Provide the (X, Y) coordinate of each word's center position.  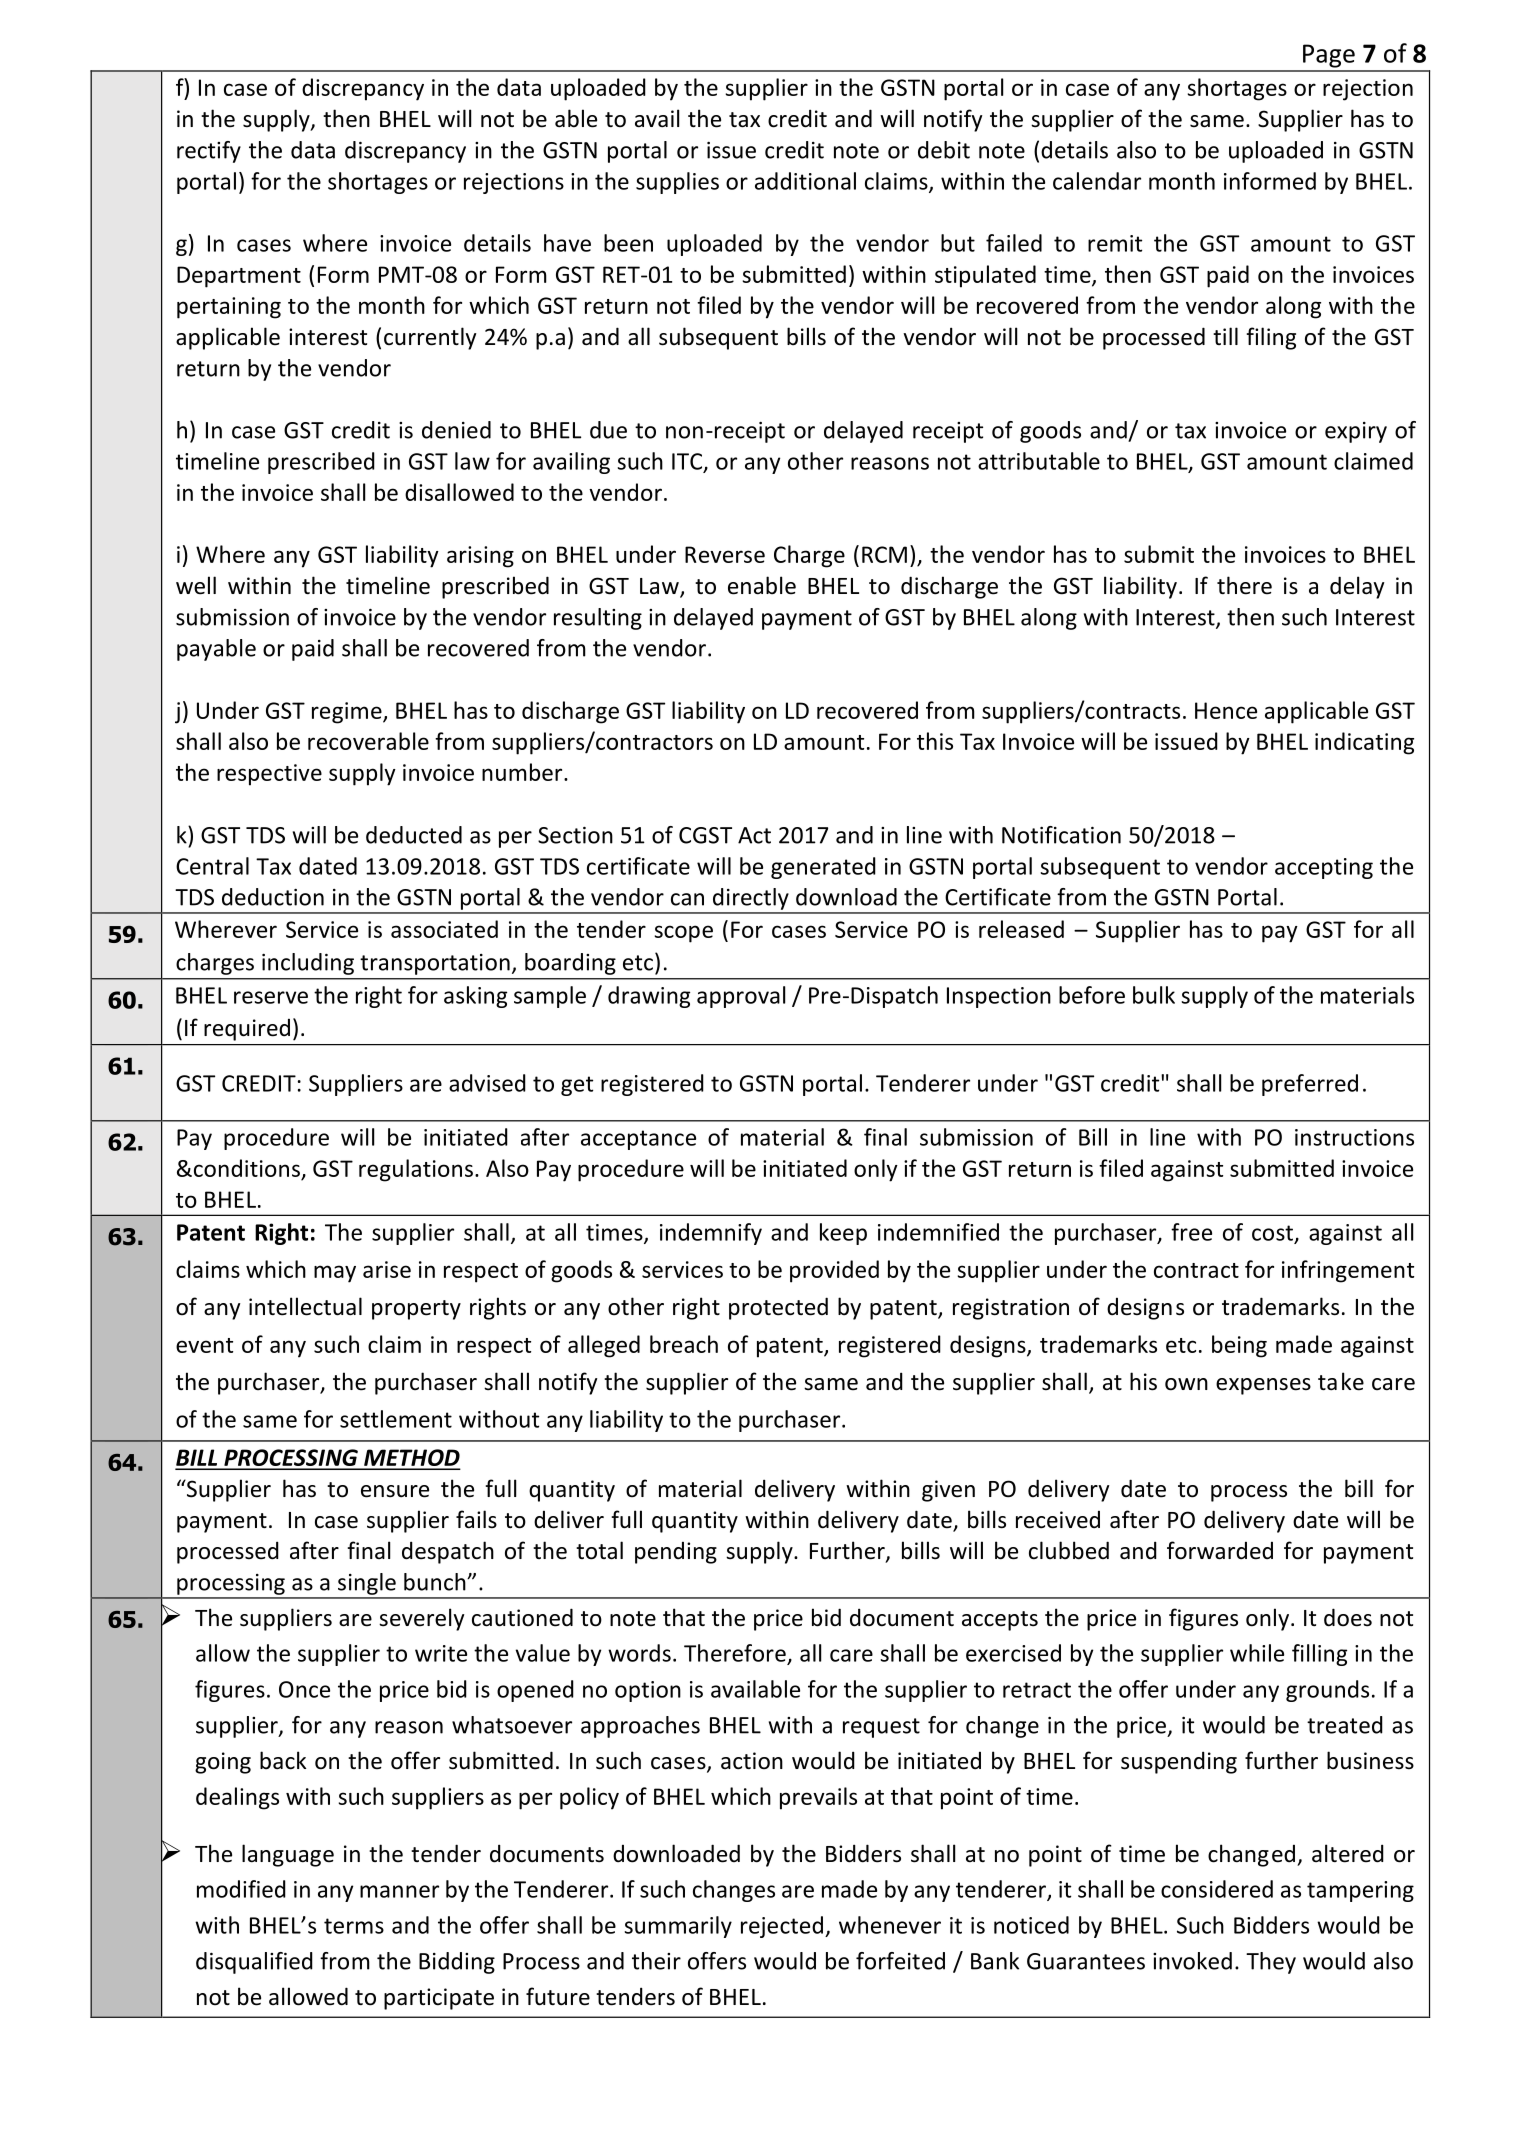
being (1239, 1346)
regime (348, 713)
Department (239, 277)
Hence (1226, 710)
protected (778, 1308)
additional (805, 181)
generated (823, 868)
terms (354, 1926)
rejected (782, 1927)
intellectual (305, 1306)
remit (1115, 243)
